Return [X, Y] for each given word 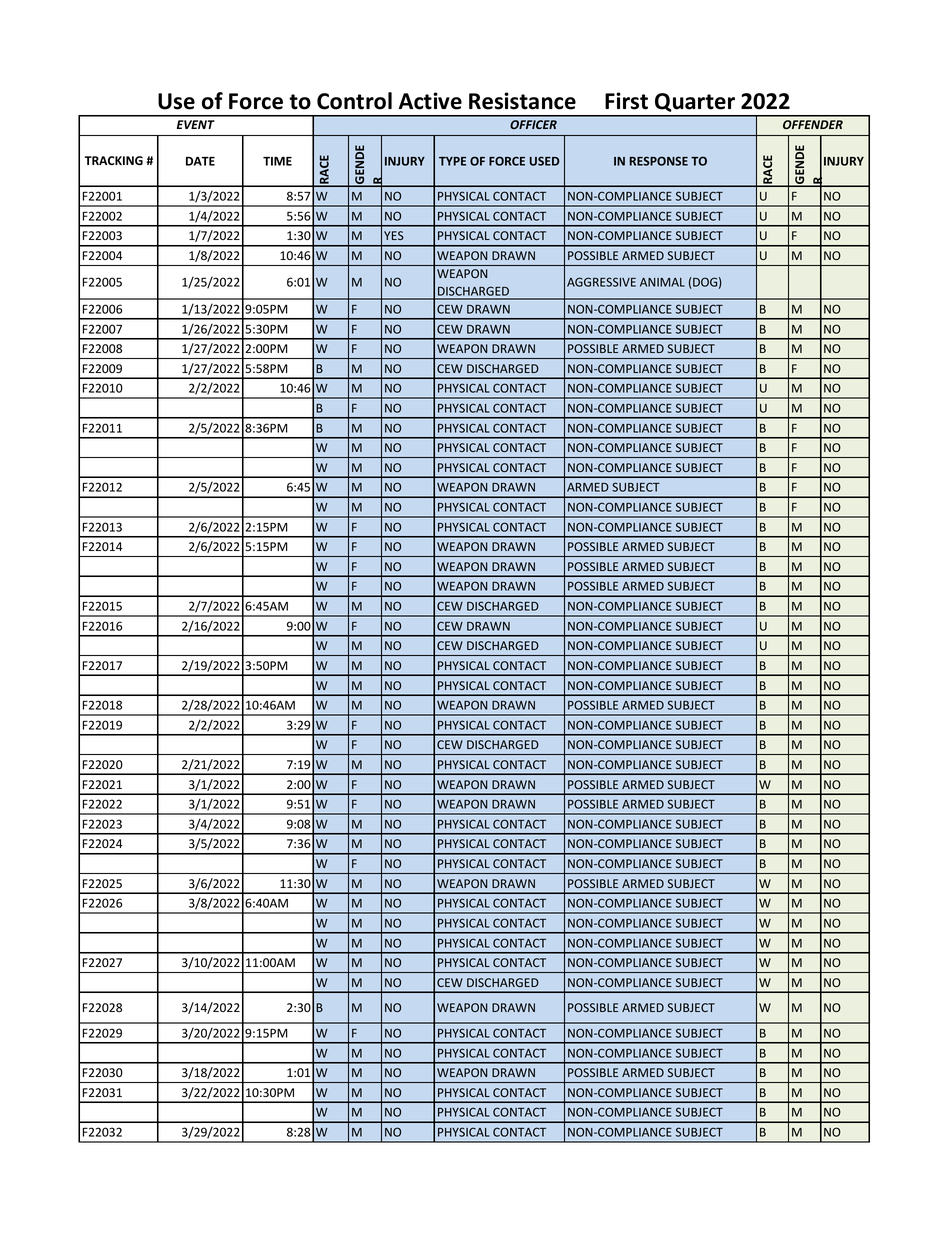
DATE [200, 161]
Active [430, 101]
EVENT [196, 124]
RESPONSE [658, 161]
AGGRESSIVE [601, 282]
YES [394, 235]
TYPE [452, 161]
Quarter [695, 102]
